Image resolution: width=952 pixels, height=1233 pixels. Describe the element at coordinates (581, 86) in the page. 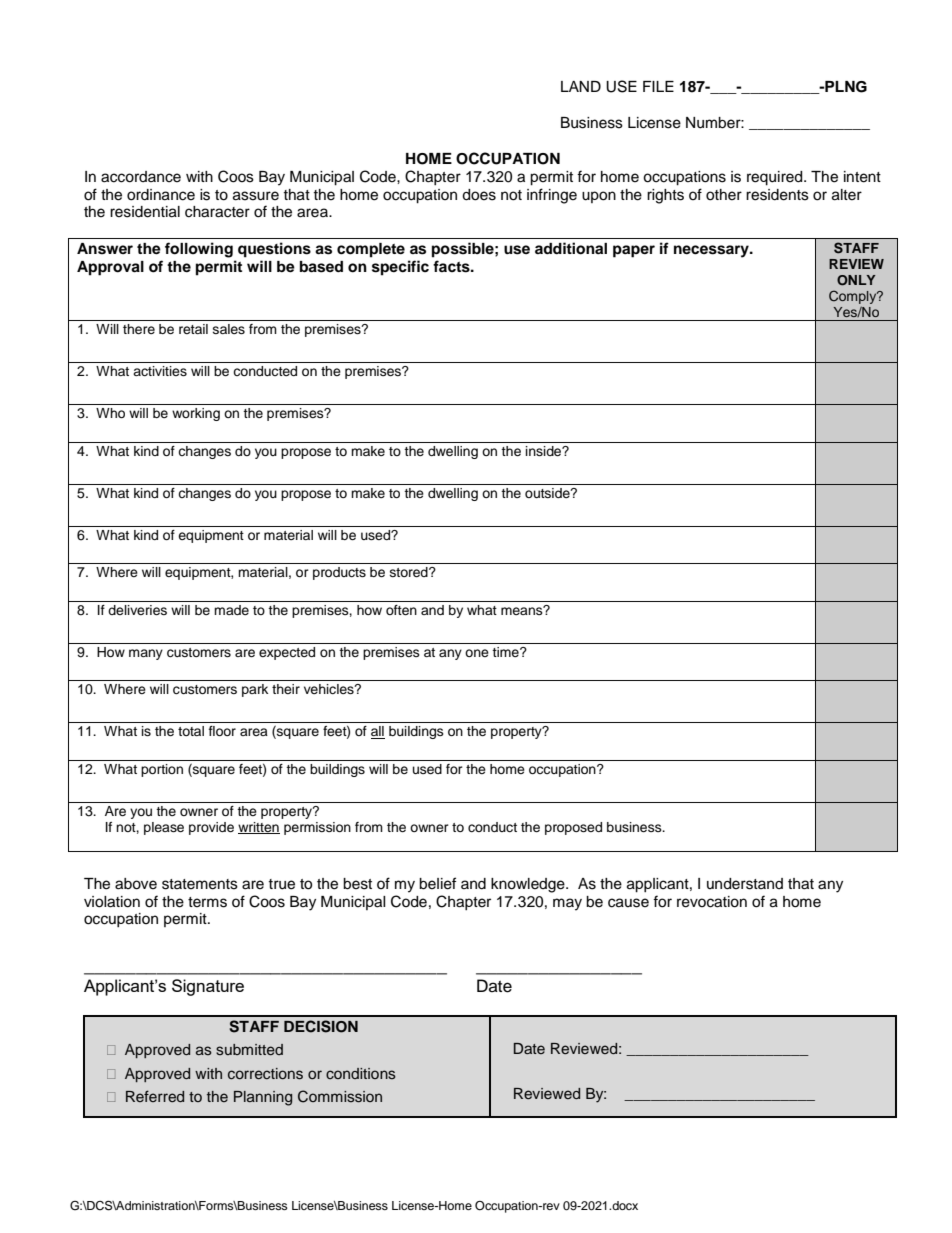

I see `LAND` at that location.
